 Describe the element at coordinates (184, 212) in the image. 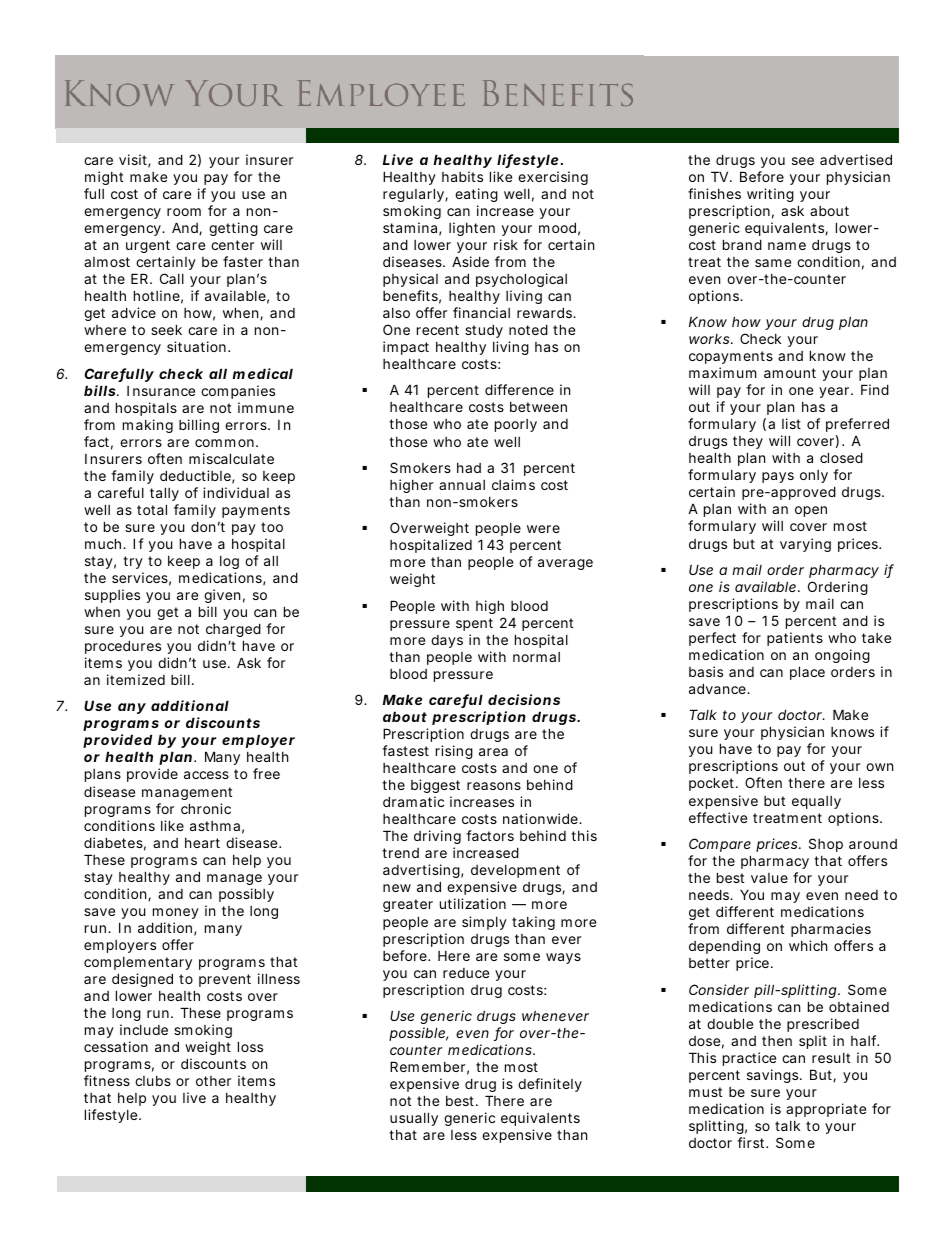

I see `room` at that location.
